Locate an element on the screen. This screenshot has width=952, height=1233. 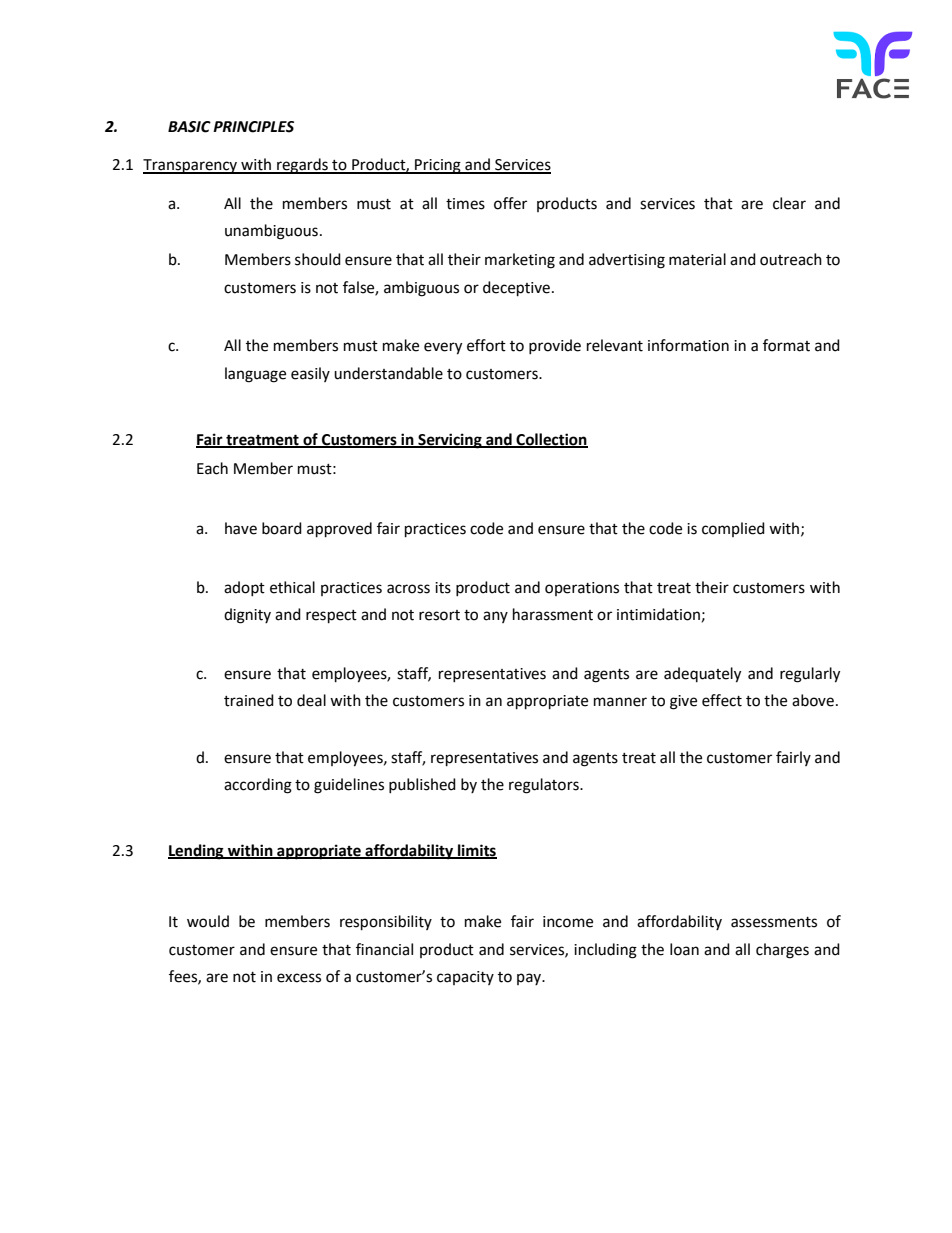
material is located at coordinates (697, 259).
